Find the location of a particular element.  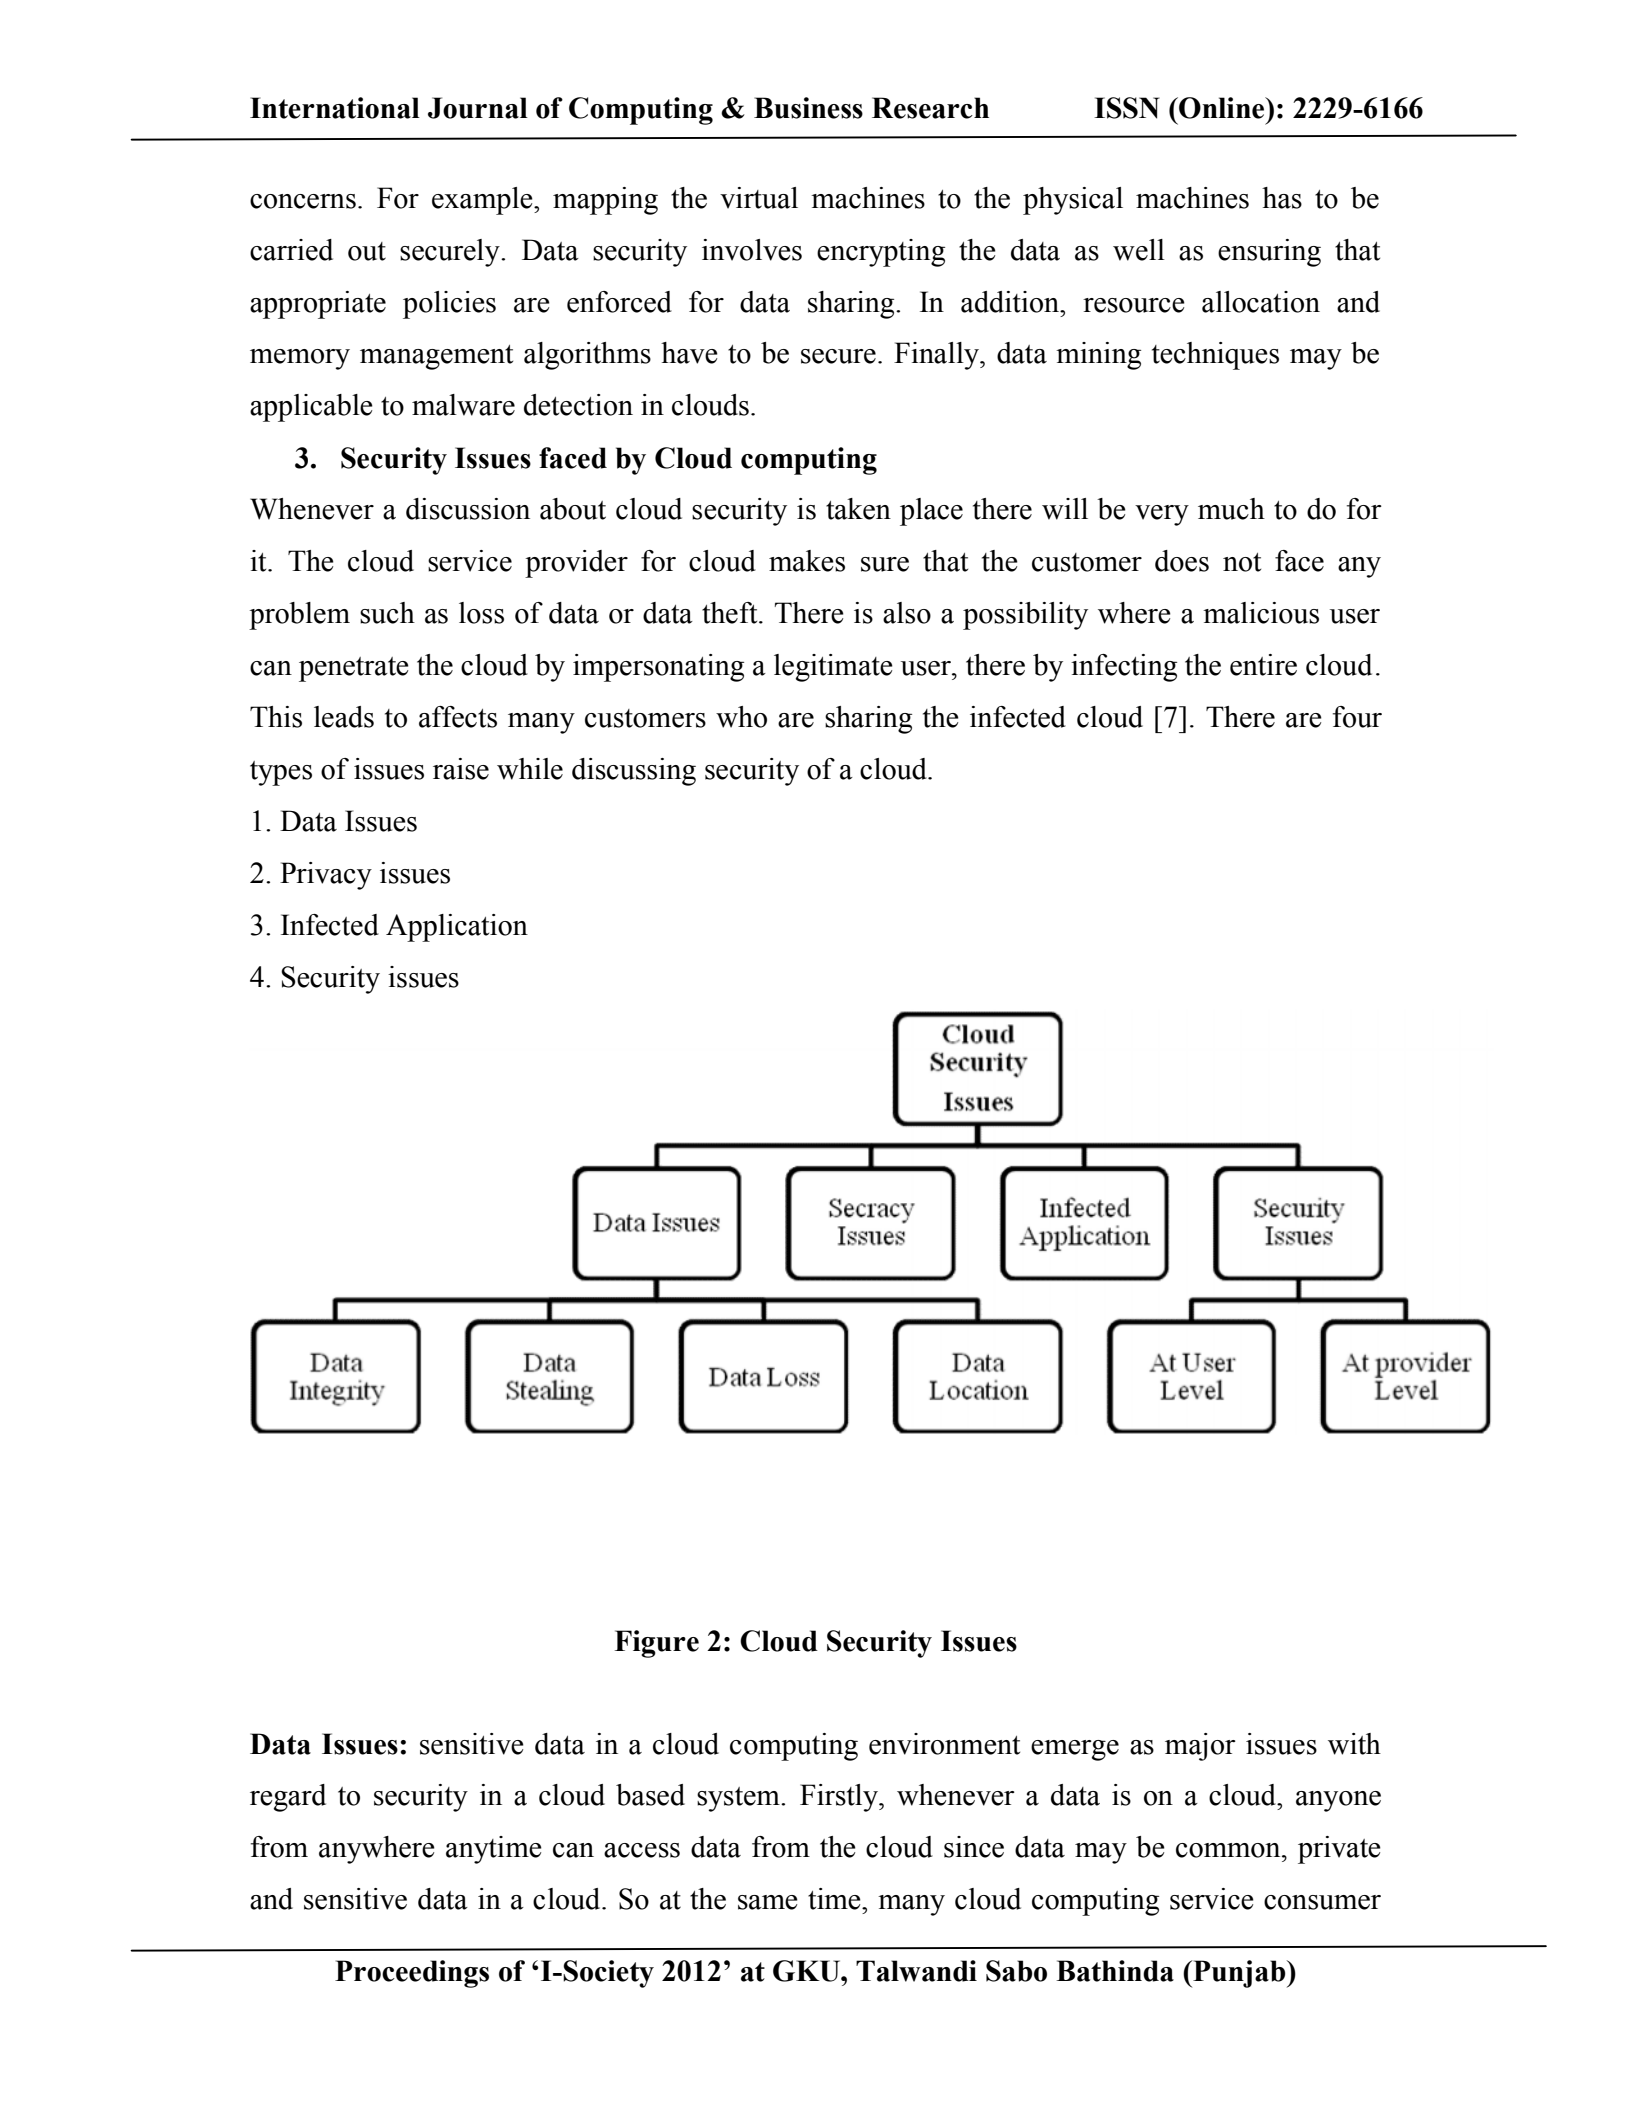

four is located at coordinates (1357, 717).
